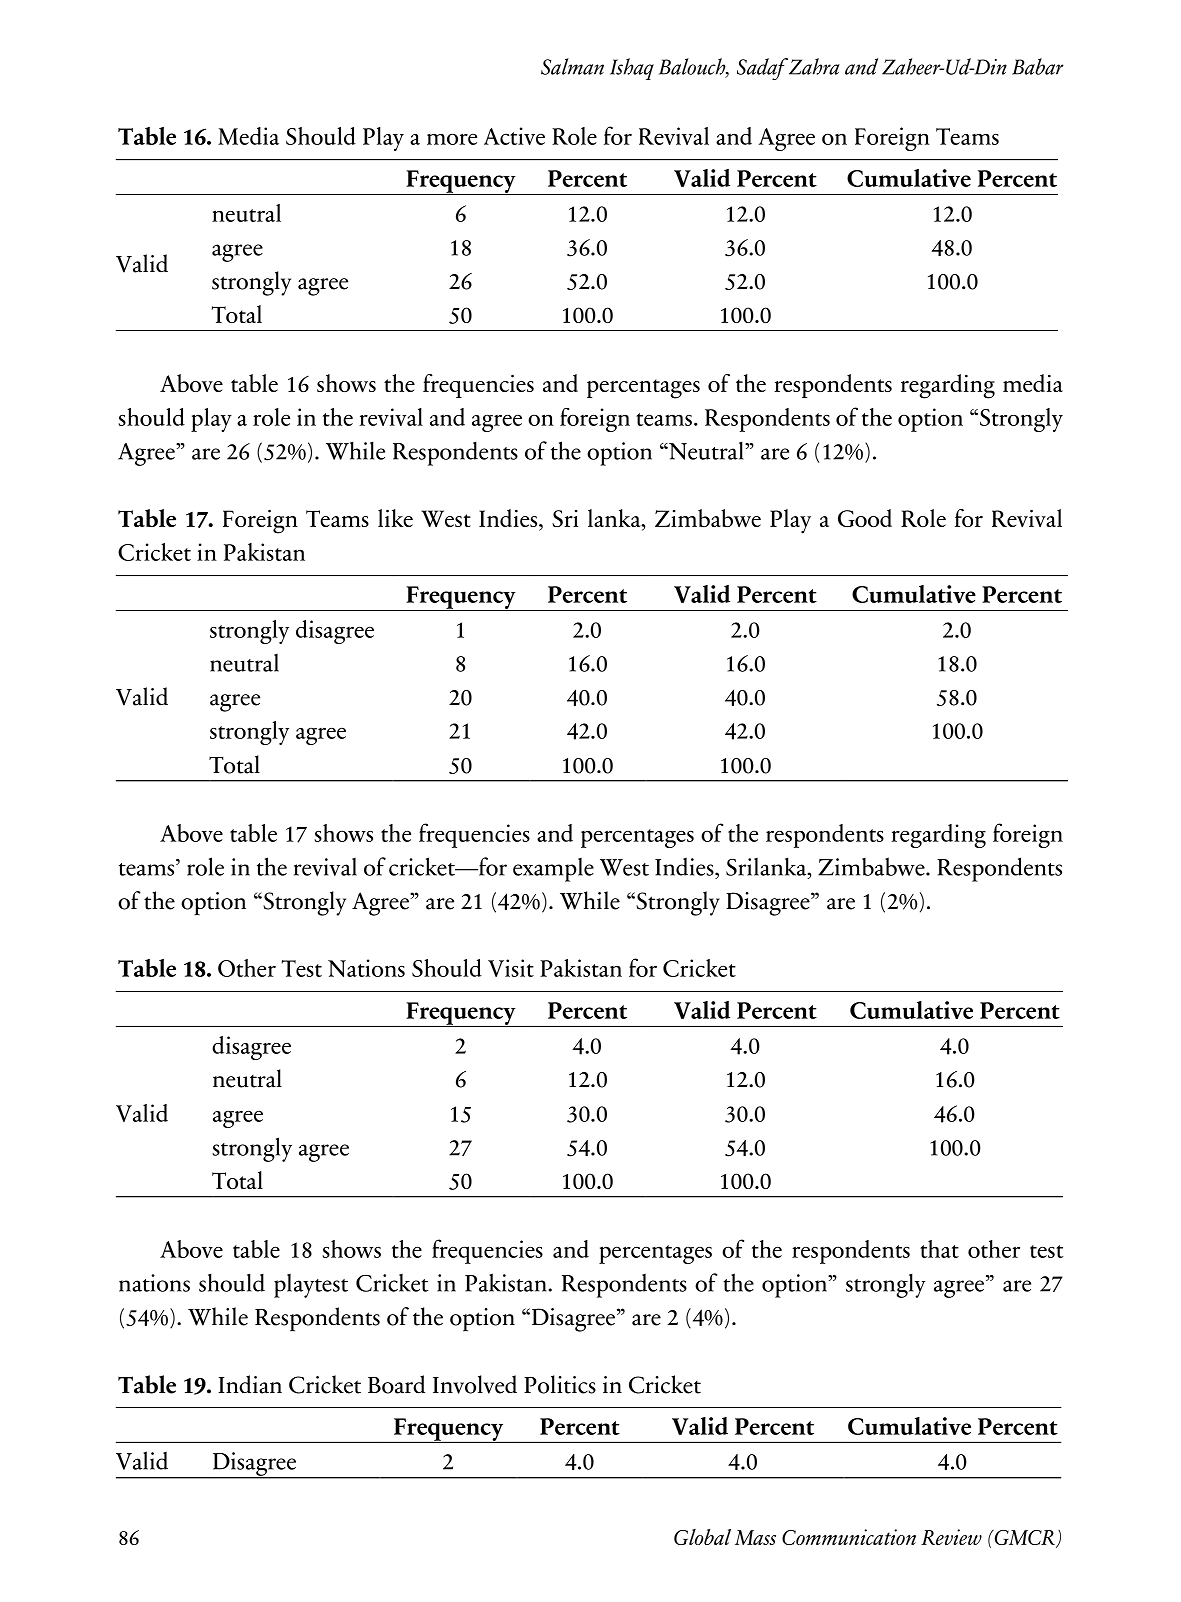 The height and width of the document is (1602, 1181). What do you see at coordinates (395, 518) in the document?
I see `like` at bounding box center [395, 518].
